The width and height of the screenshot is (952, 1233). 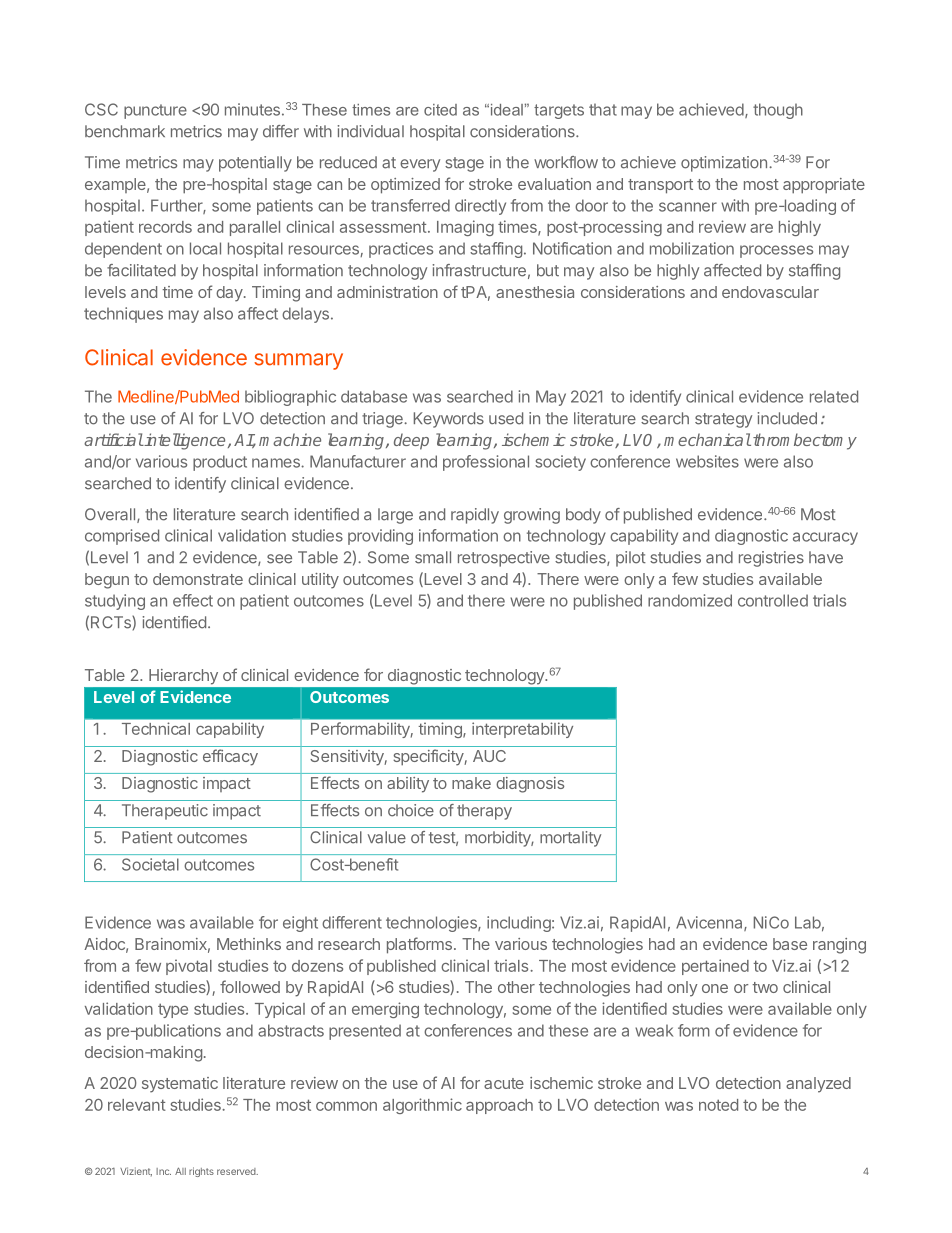 I want to click on retrospective, so click(x=504, y=559).
